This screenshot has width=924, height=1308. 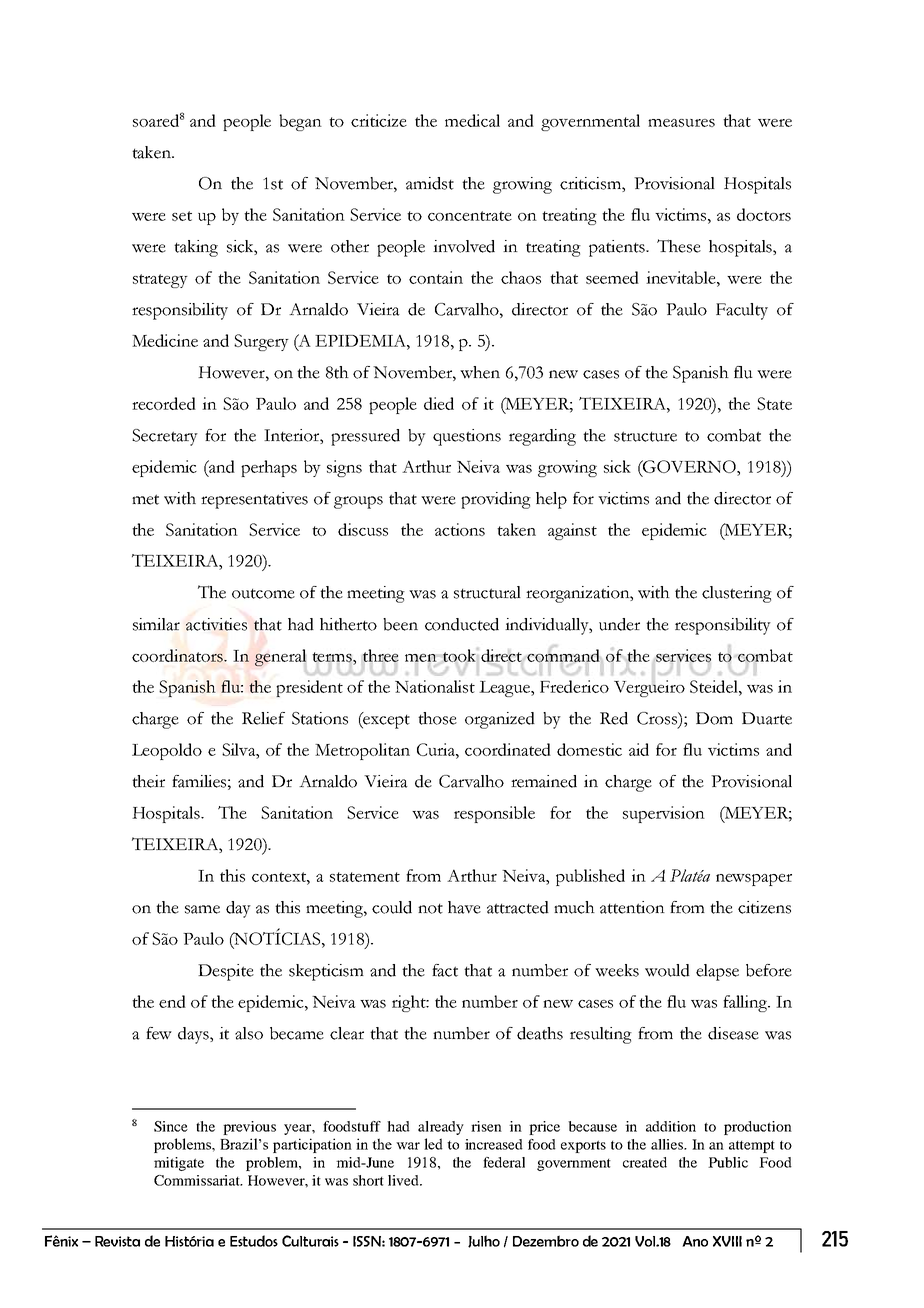 I want to click on structure, so click(x=645, y=436).
